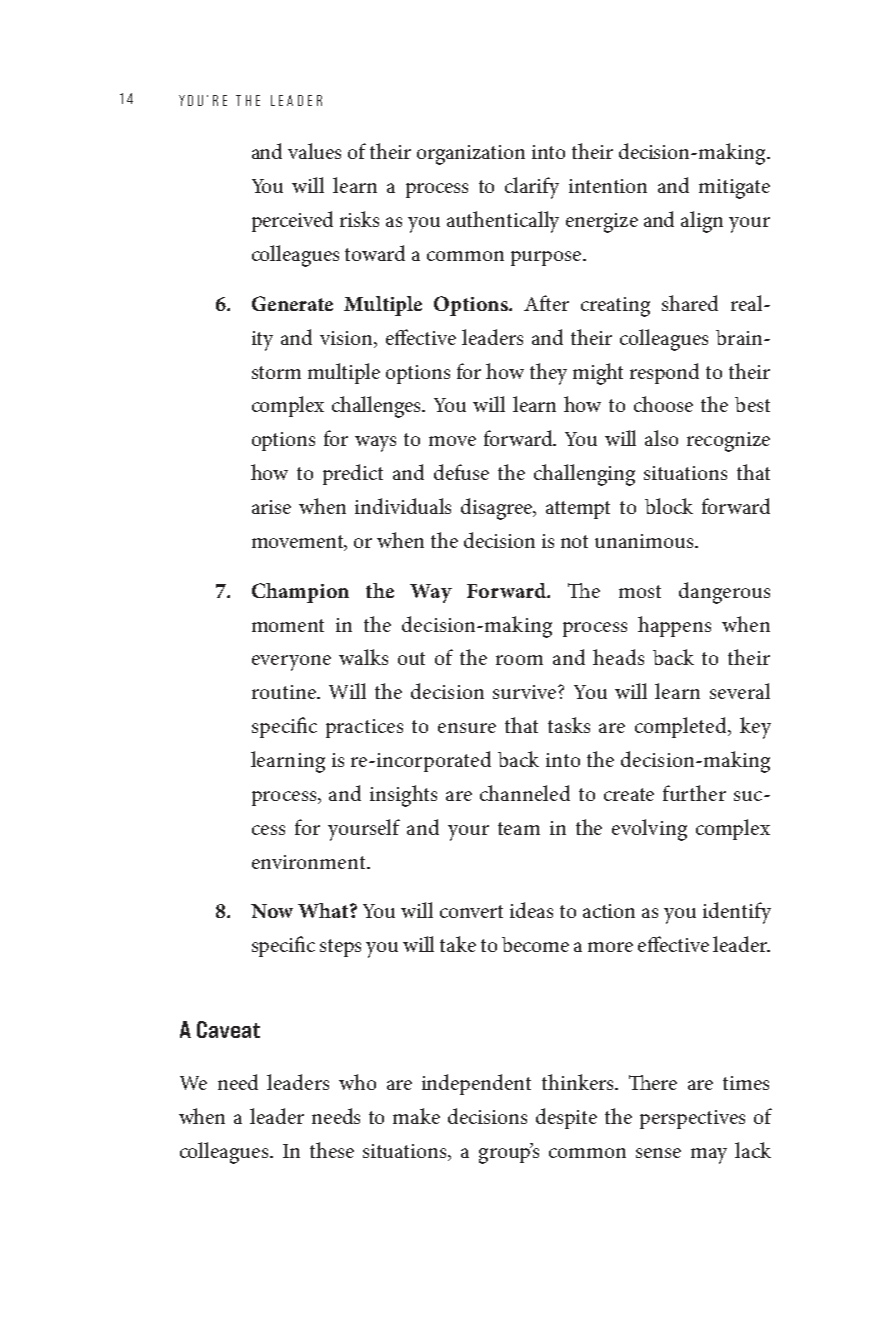 This screenshot has height=1327, width=896. I want to click on independent, so click(476, 1084).
